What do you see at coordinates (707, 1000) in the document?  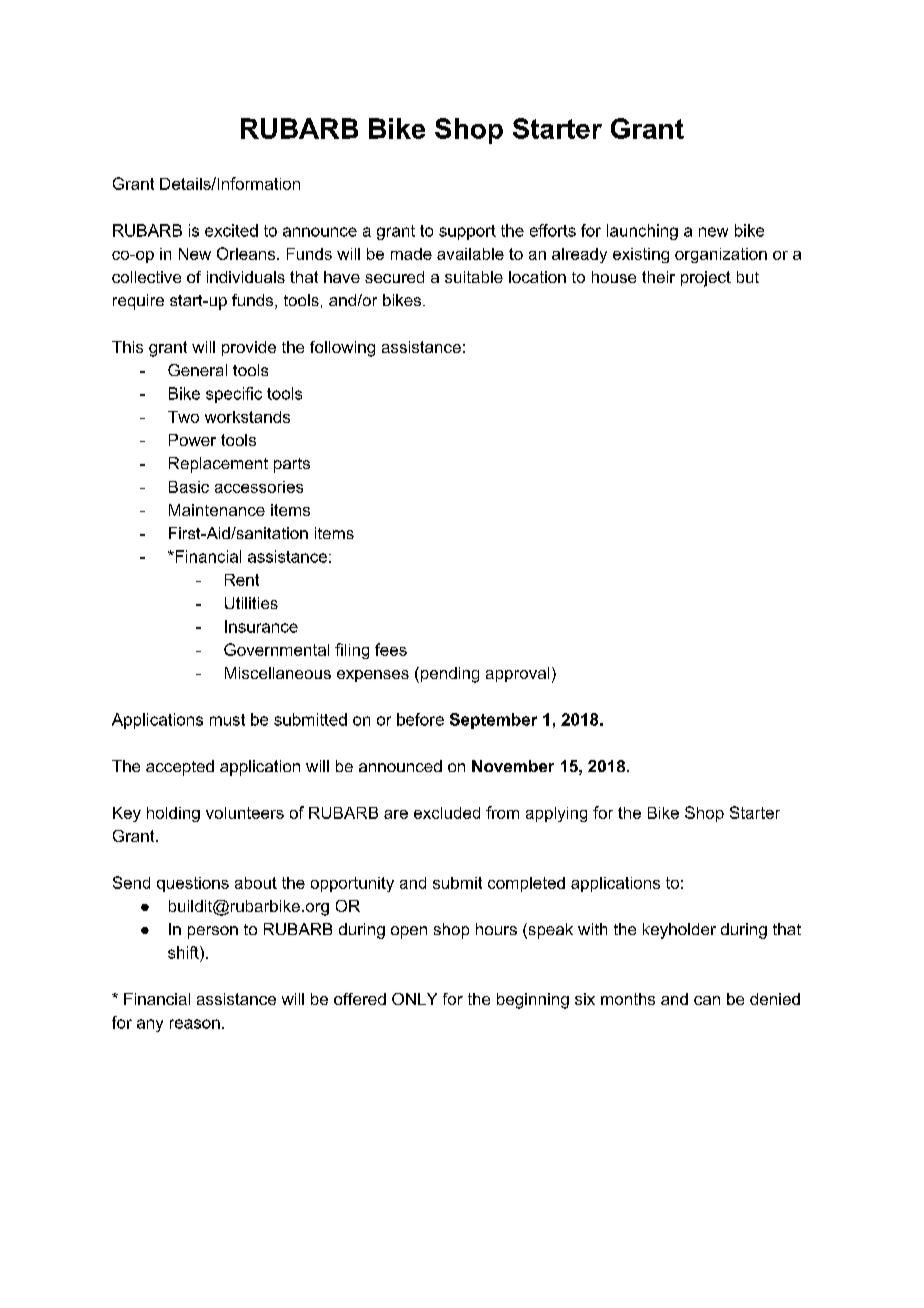 I see `can` at bounding box center [707, 1000].
